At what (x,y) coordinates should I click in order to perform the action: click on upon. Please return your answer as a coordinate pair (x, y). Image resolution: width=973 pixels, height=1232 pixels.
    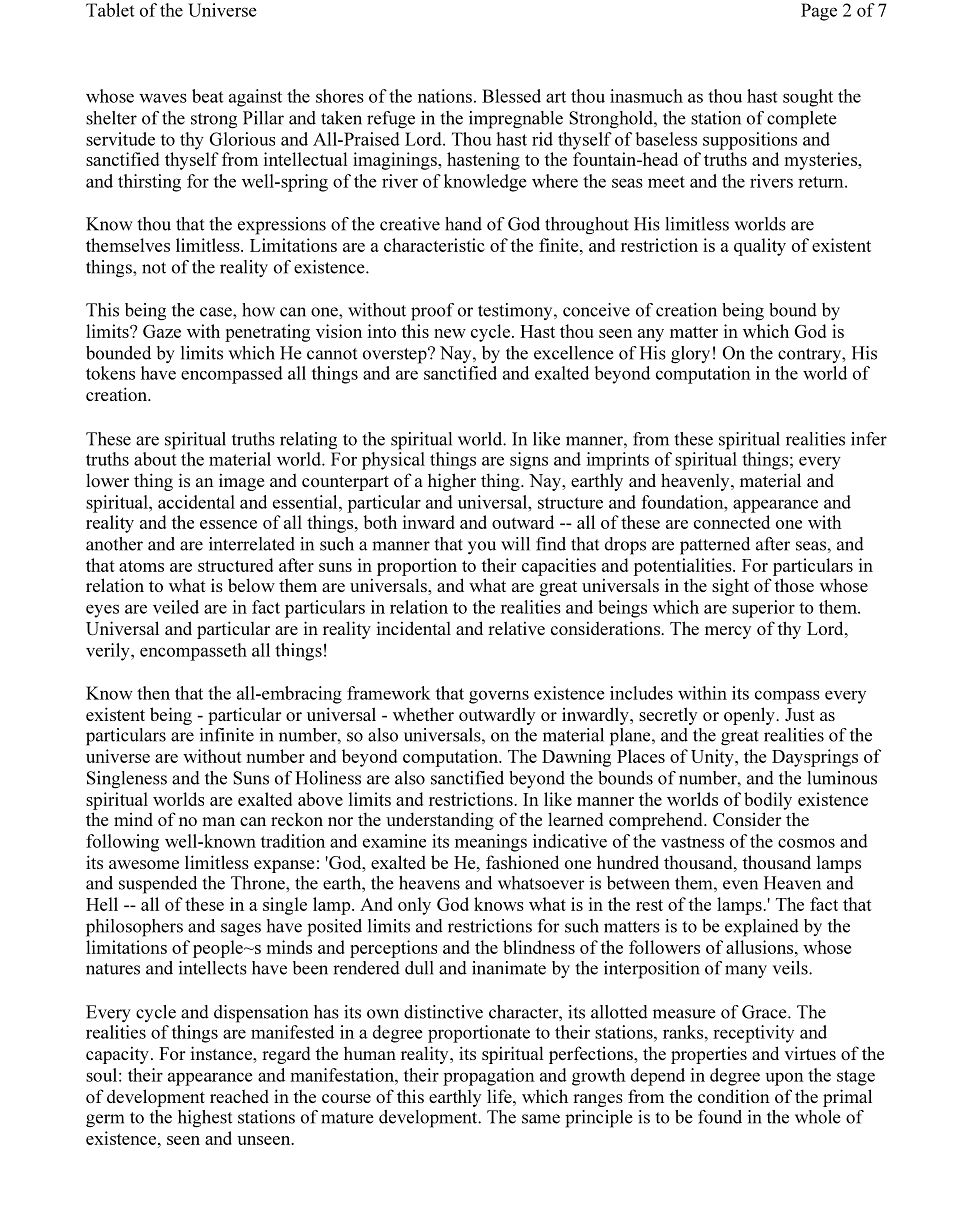
    Looking at the image, I should click on (785, 1079).
